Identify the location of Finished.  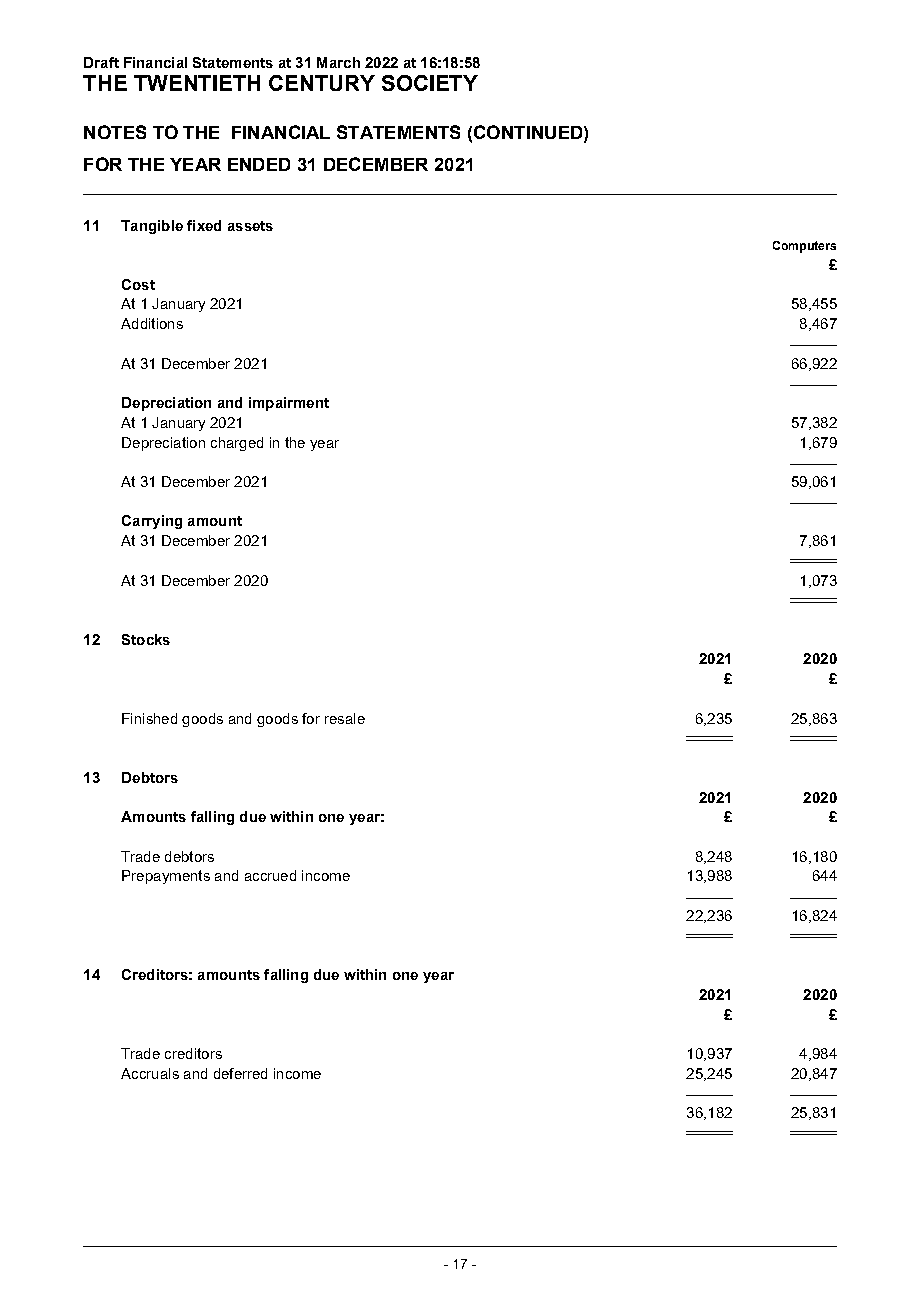
(149, 718).
